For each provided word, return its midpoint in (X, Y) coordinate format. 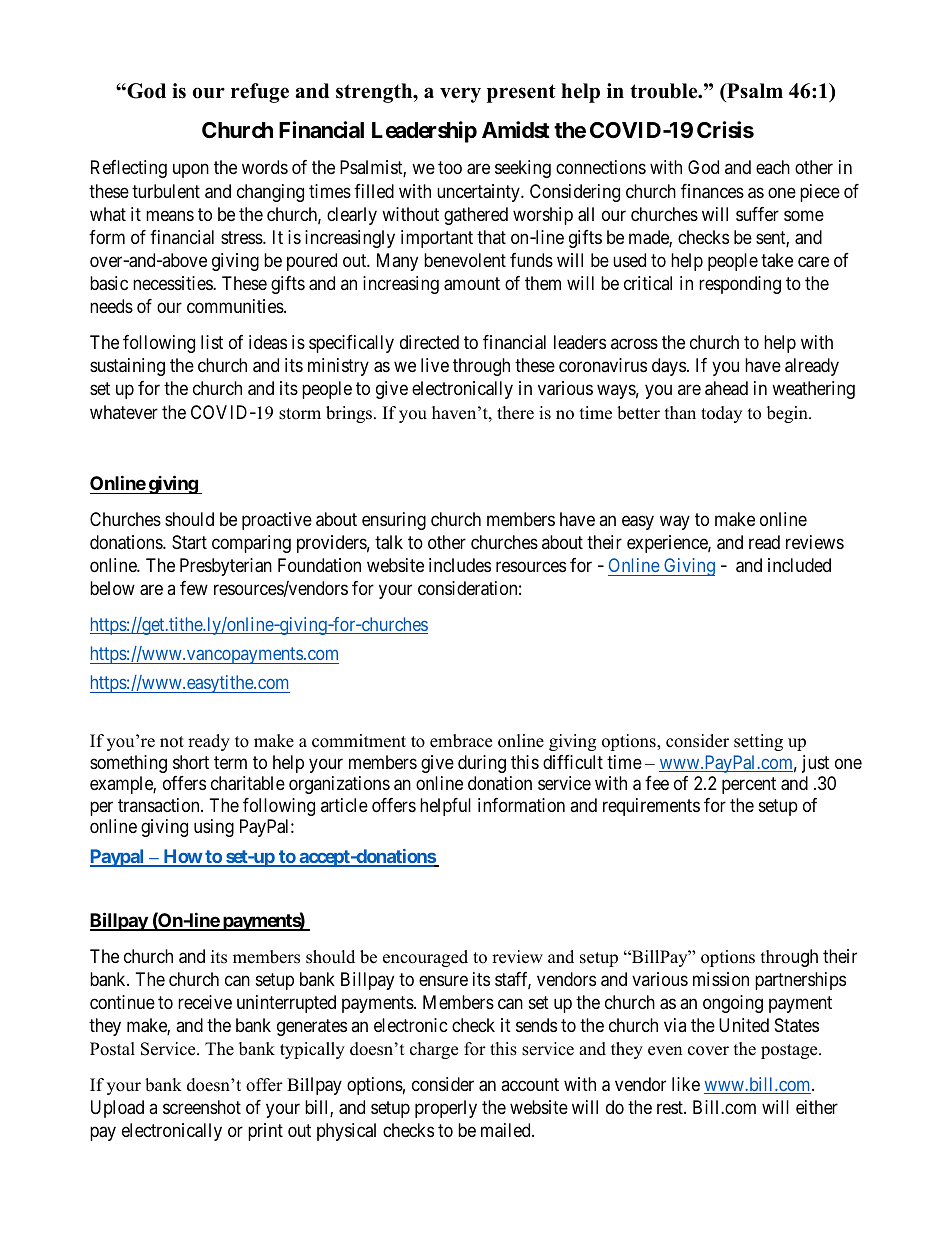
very (460, 95)
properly (446, 1109)
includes (460, 565)
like (686, 1084)
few (194, 588)
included (799, 565)
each (773, 167)
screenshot (202, 1107)
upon (191, 171)
